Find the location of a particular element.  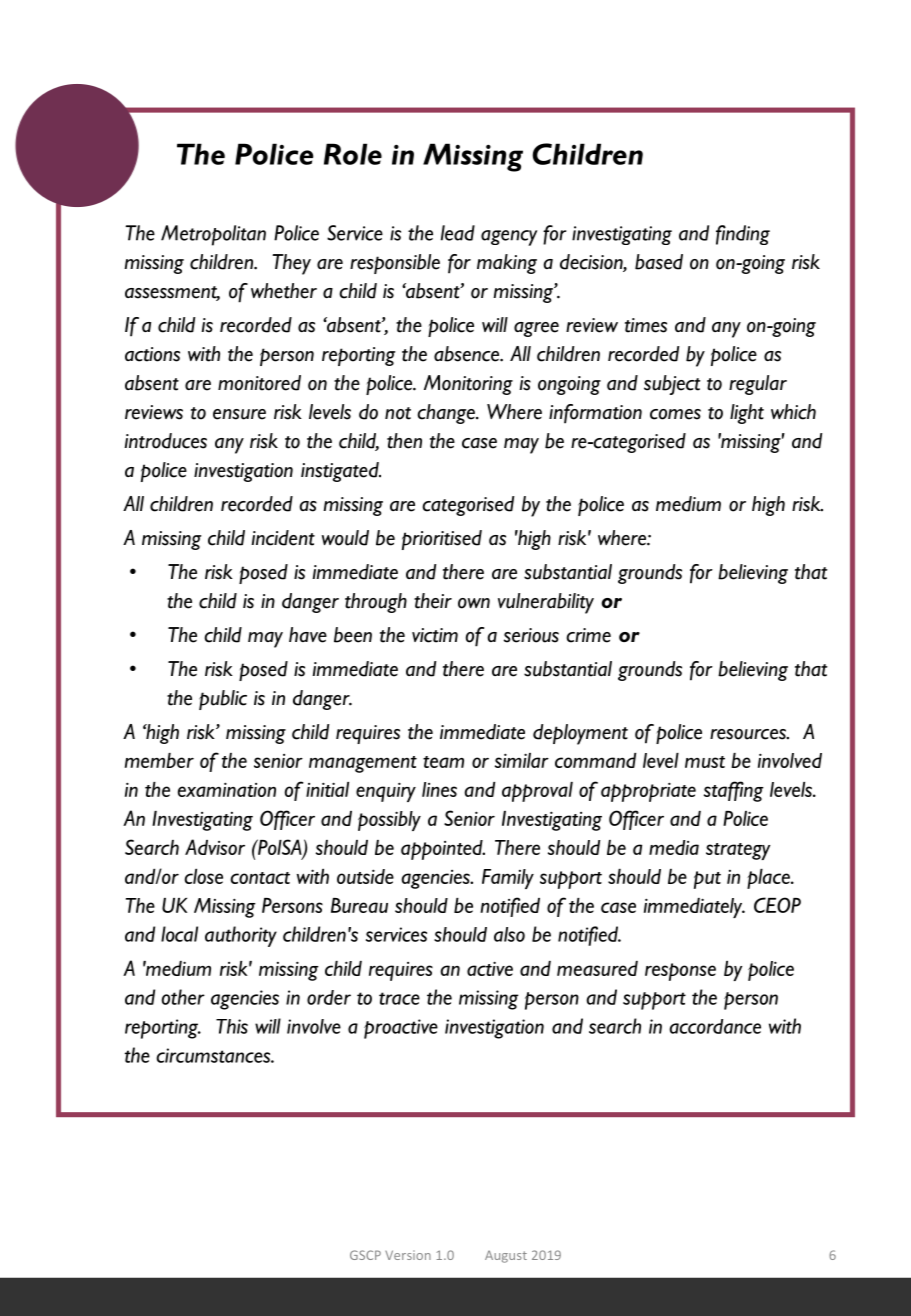

team is located at coordinates (443, 762).
